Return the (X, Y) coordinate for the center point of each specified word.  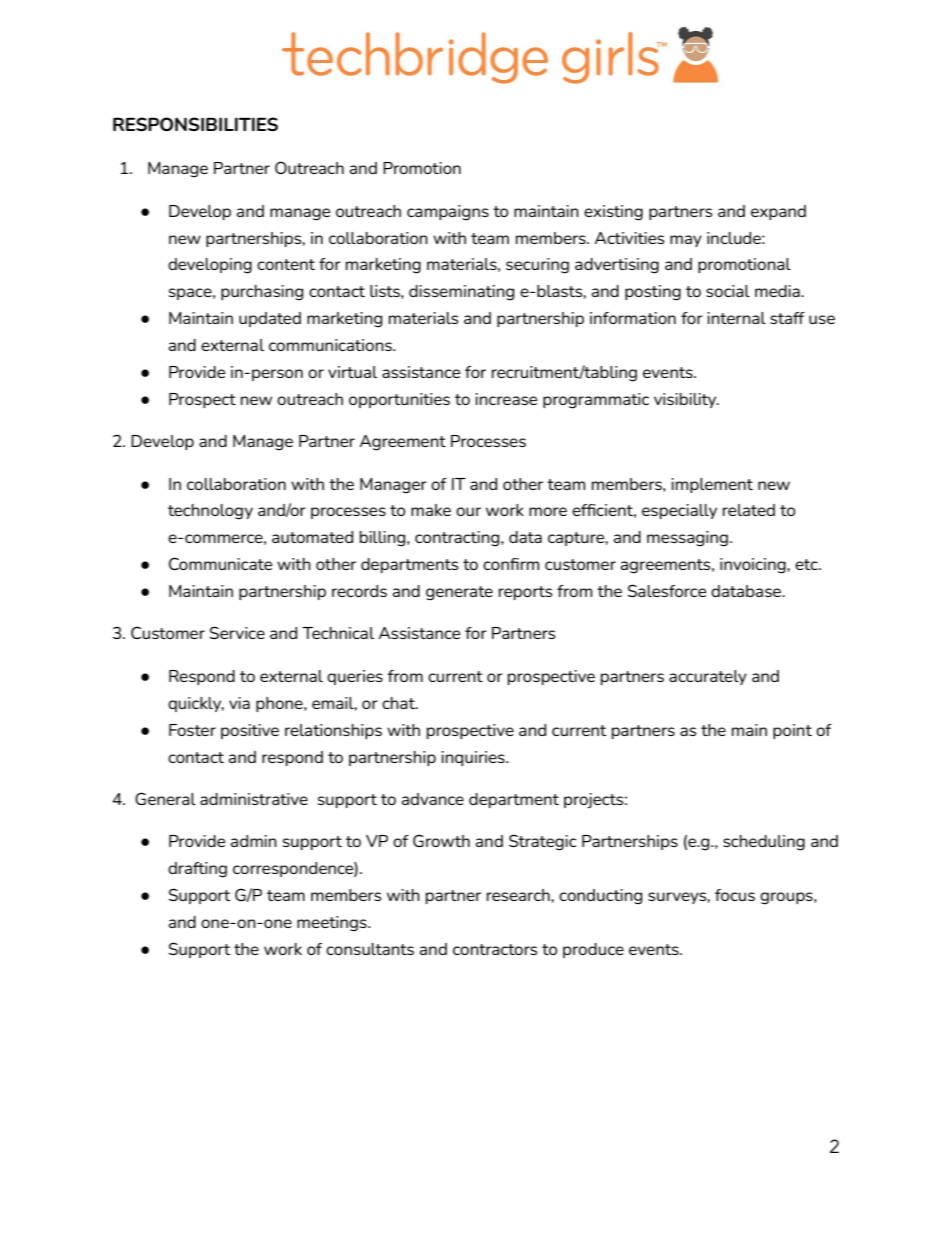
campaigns (448, 213)
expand (778, 212)
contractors (495, 949)
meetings (333, 924)
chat (399, 703)
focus (735, 895)
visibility (686, 400)
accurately (708, 677)
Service (237, 632)
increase (506, 399)
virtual (352, 372)
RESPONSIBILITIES (195, 124)
